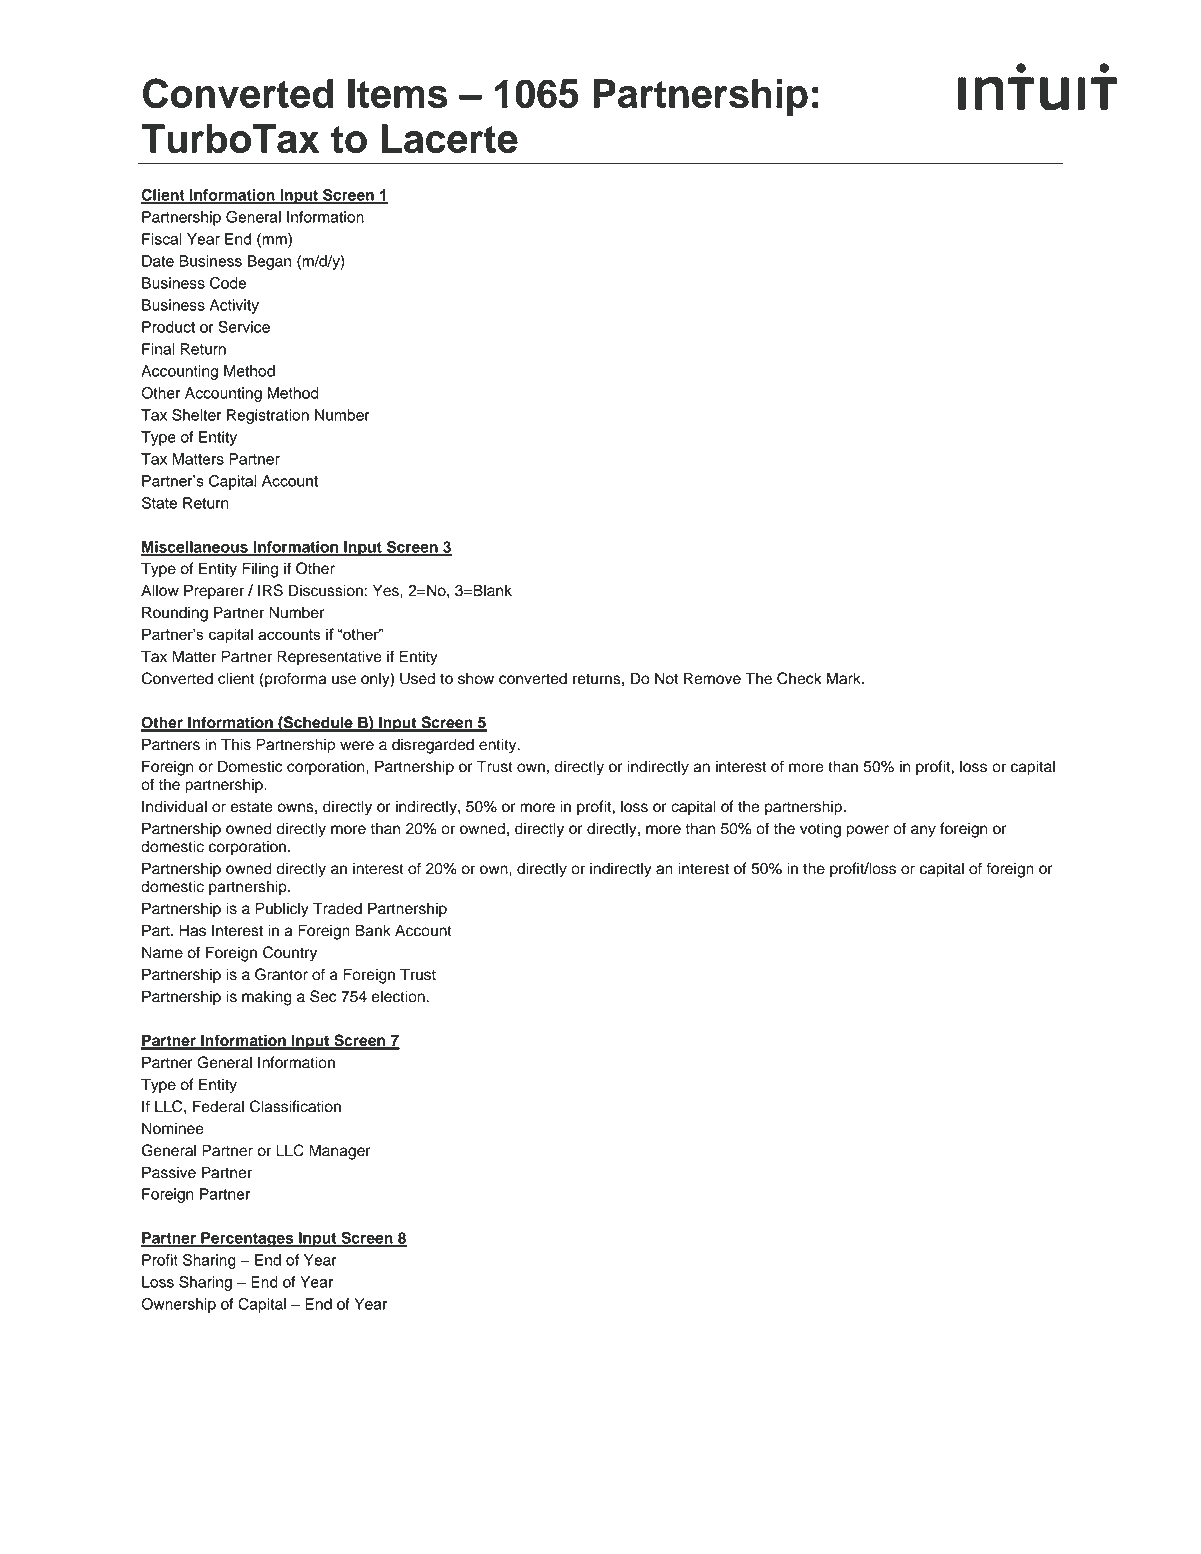 The width and height of the image is (1201, 1554). What do you see at coordinates (387, 590) in the image?
I see `Yes` at bounding box center [387, 590].
